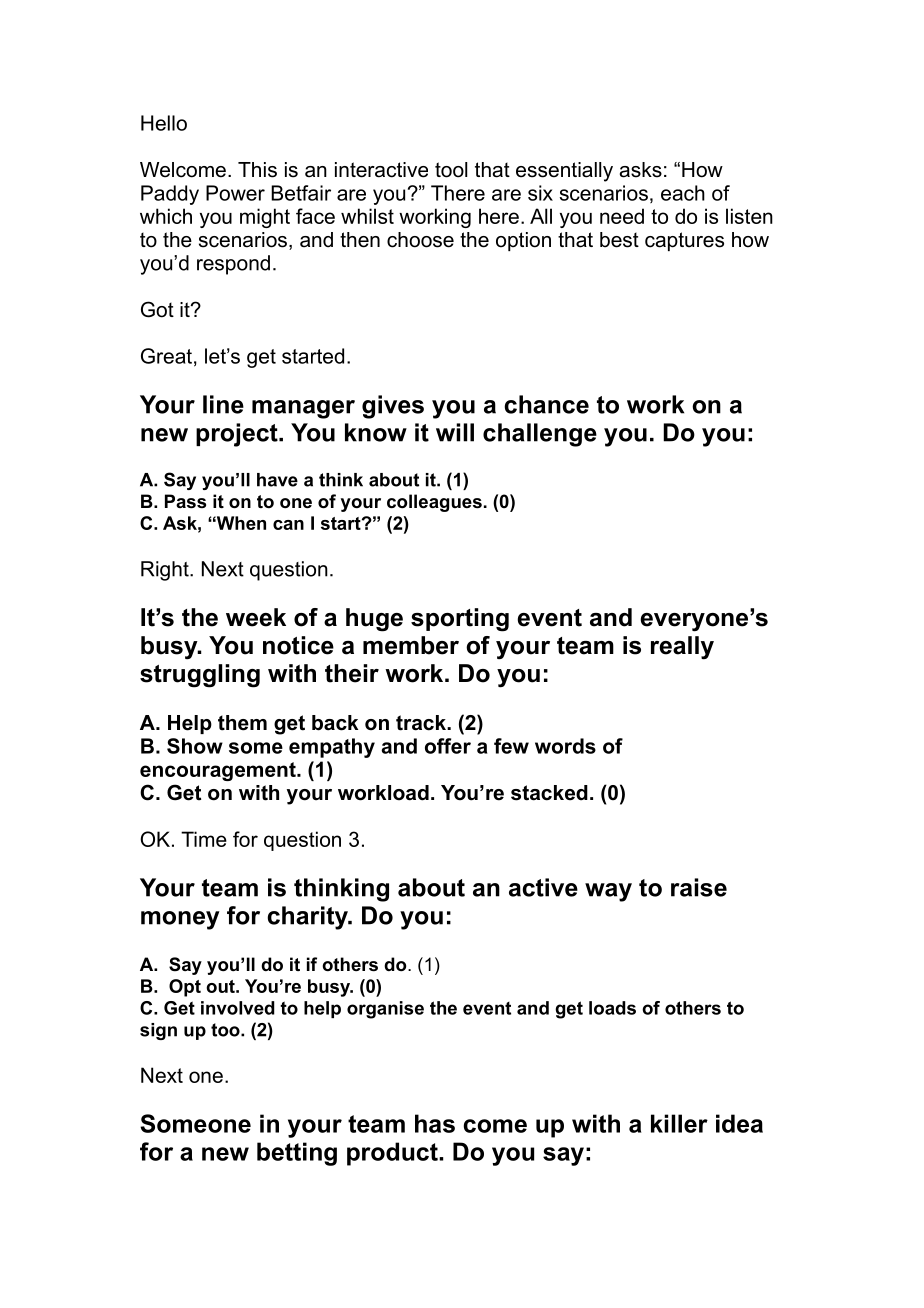 Image resolution: width=924 pixels, height=1308 pixels. Describe the element at coordinates (223, 404) in the screenshot. I see `line` at that location.
